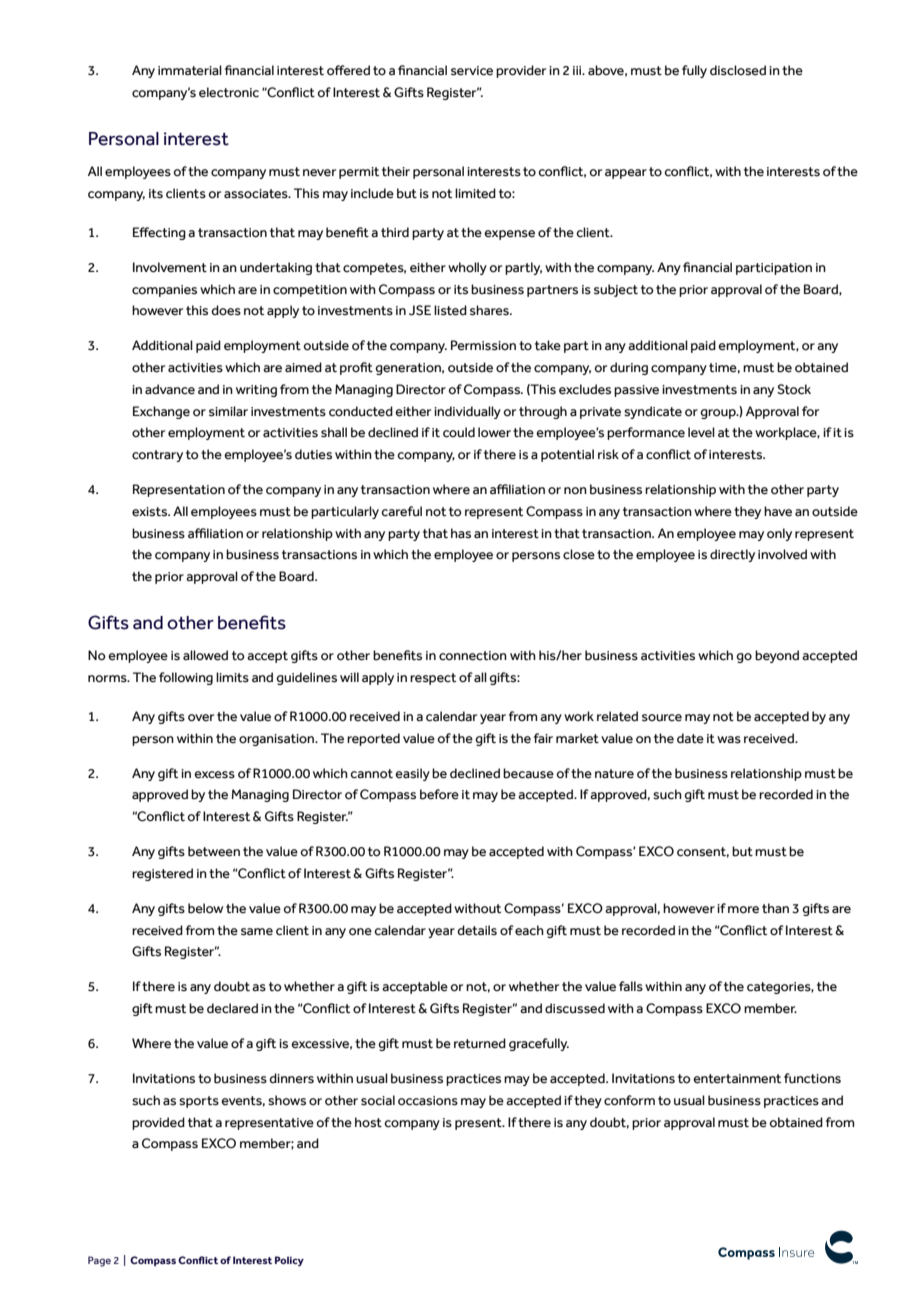 This screenshot has height=1308, width=924. I want to click on following, so click(186, 678).
